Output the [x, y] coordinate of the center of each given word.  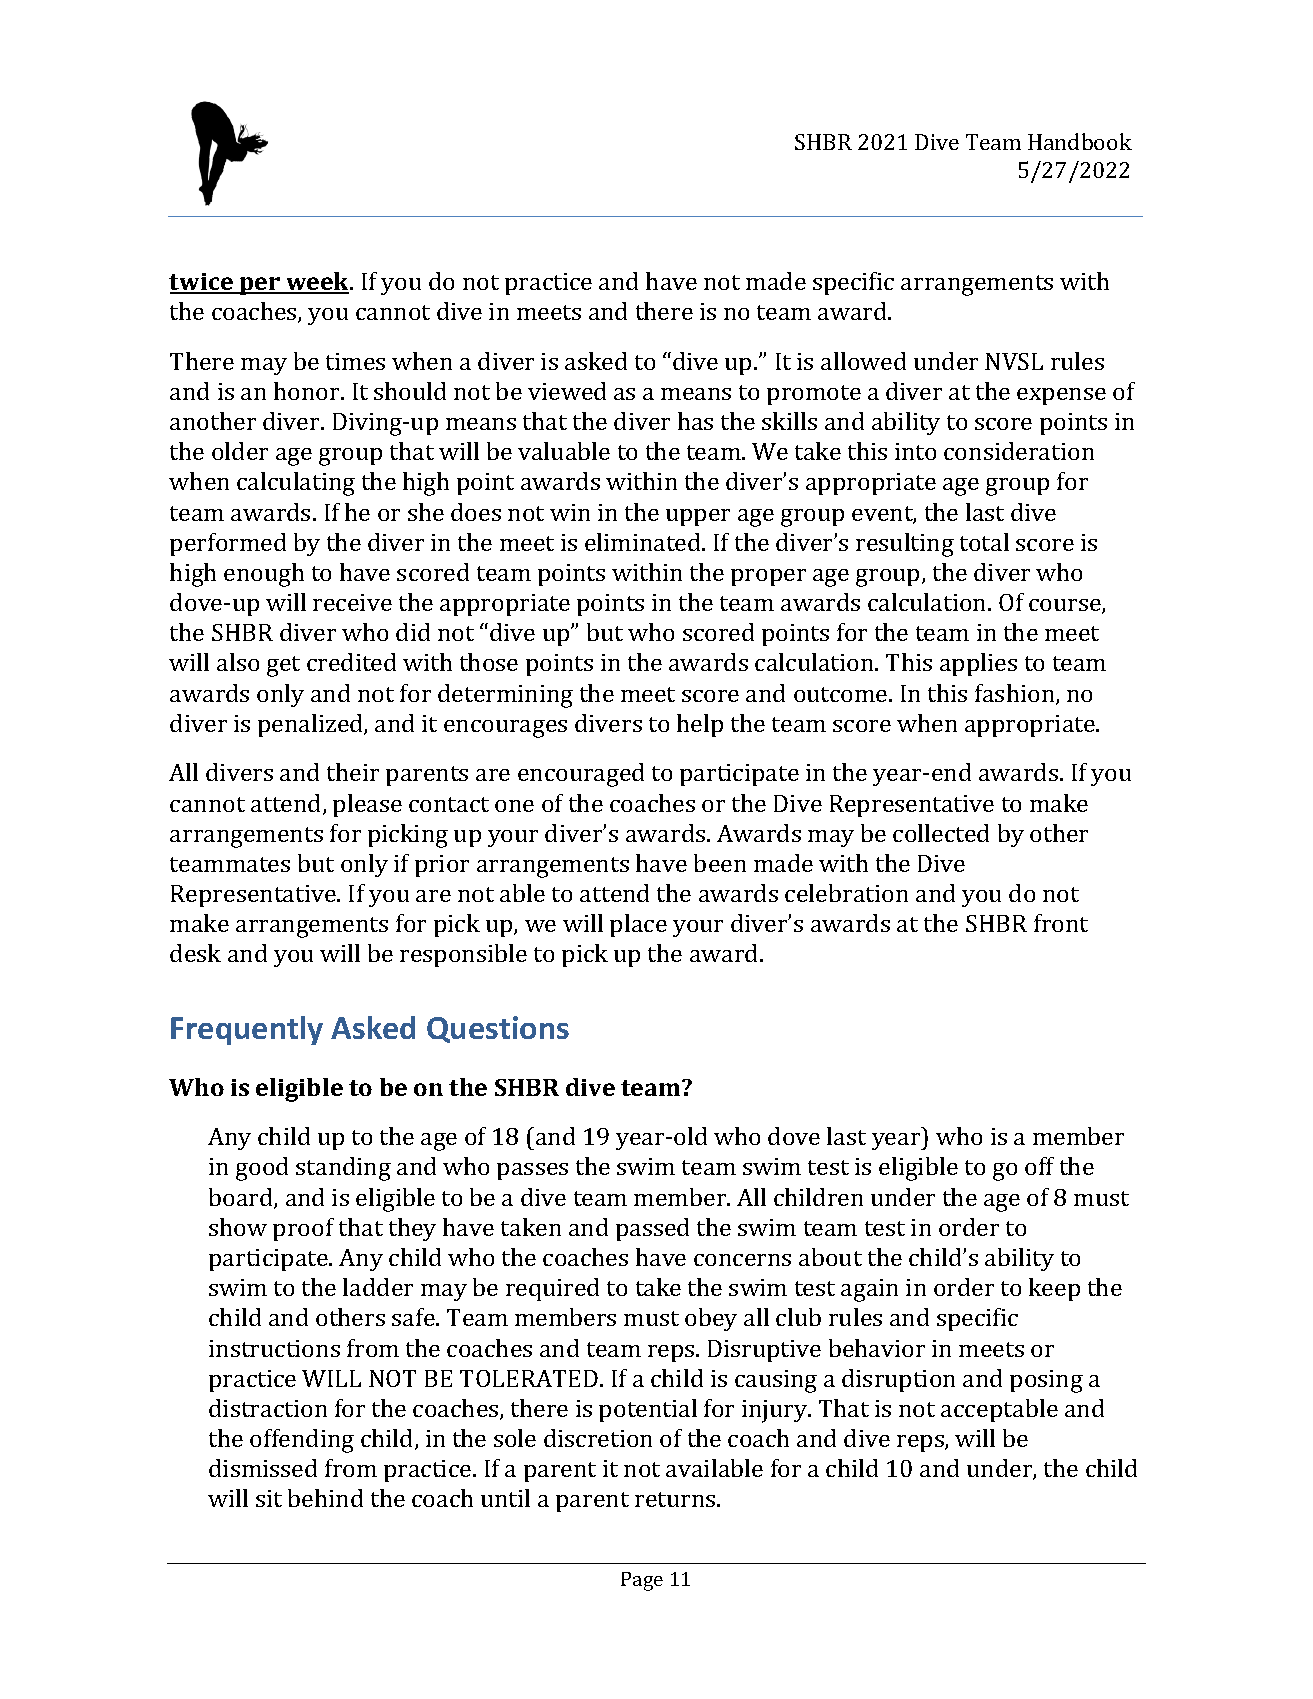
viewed [567, 391]
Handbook [1080, 141]
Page [642, 1581]
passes [532, 1171]
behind [325, 1498]
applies [978, 664]
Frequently [247, 1030]
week [318, 282]
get [283, 666]
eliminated [644, 542]
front [1061, 923]
